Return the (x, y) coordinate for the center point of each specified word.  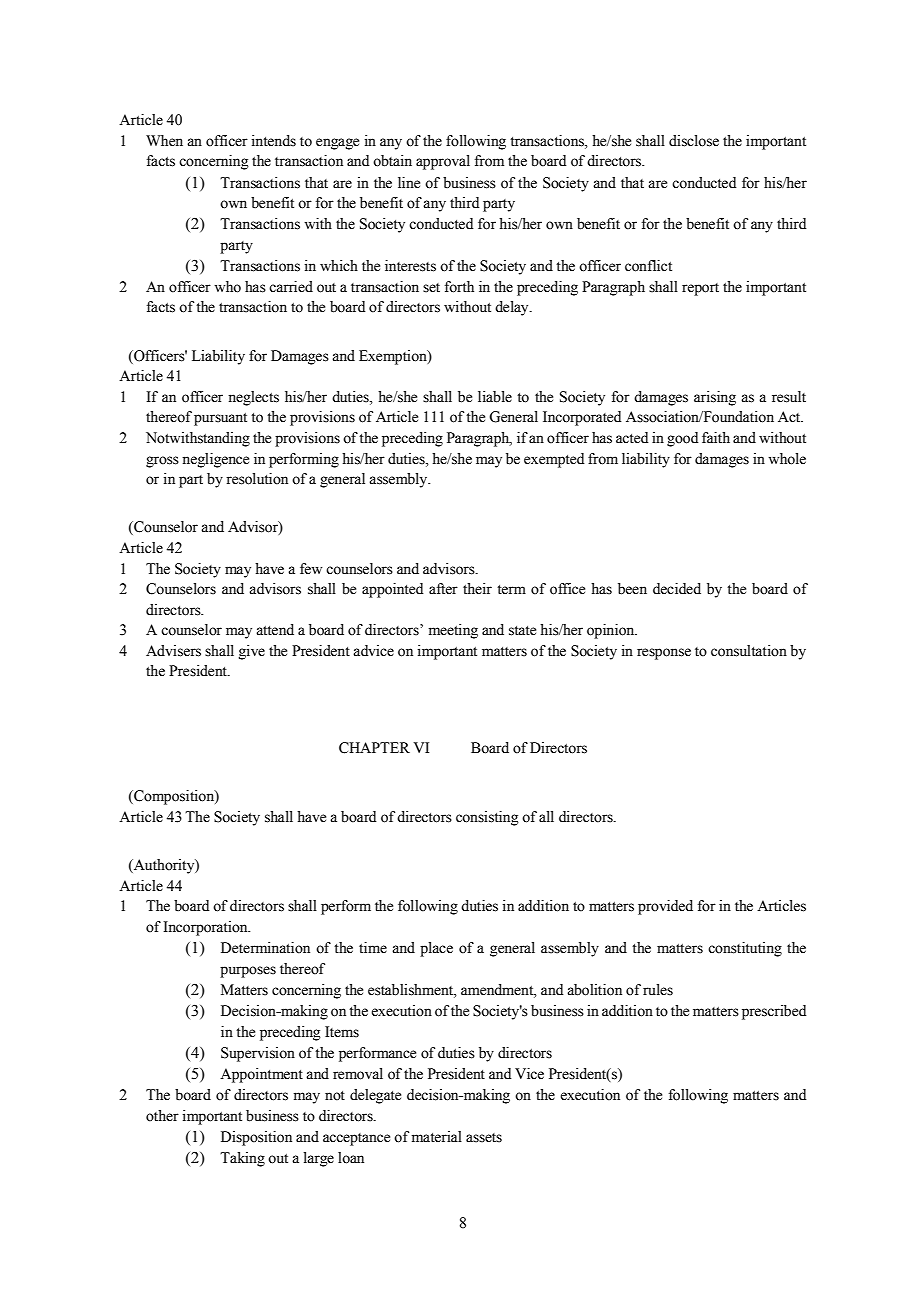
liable (495, 397)
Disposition (256, 1138)
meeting (453, 631)
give (252, 652)
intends (274, 141)
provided (665, 907)
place (436, 949)
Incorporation (207, 928)
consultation (749, 651)
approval (443, 162)
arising (715, 398)
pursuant (220, 419)
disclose (694, 141)
